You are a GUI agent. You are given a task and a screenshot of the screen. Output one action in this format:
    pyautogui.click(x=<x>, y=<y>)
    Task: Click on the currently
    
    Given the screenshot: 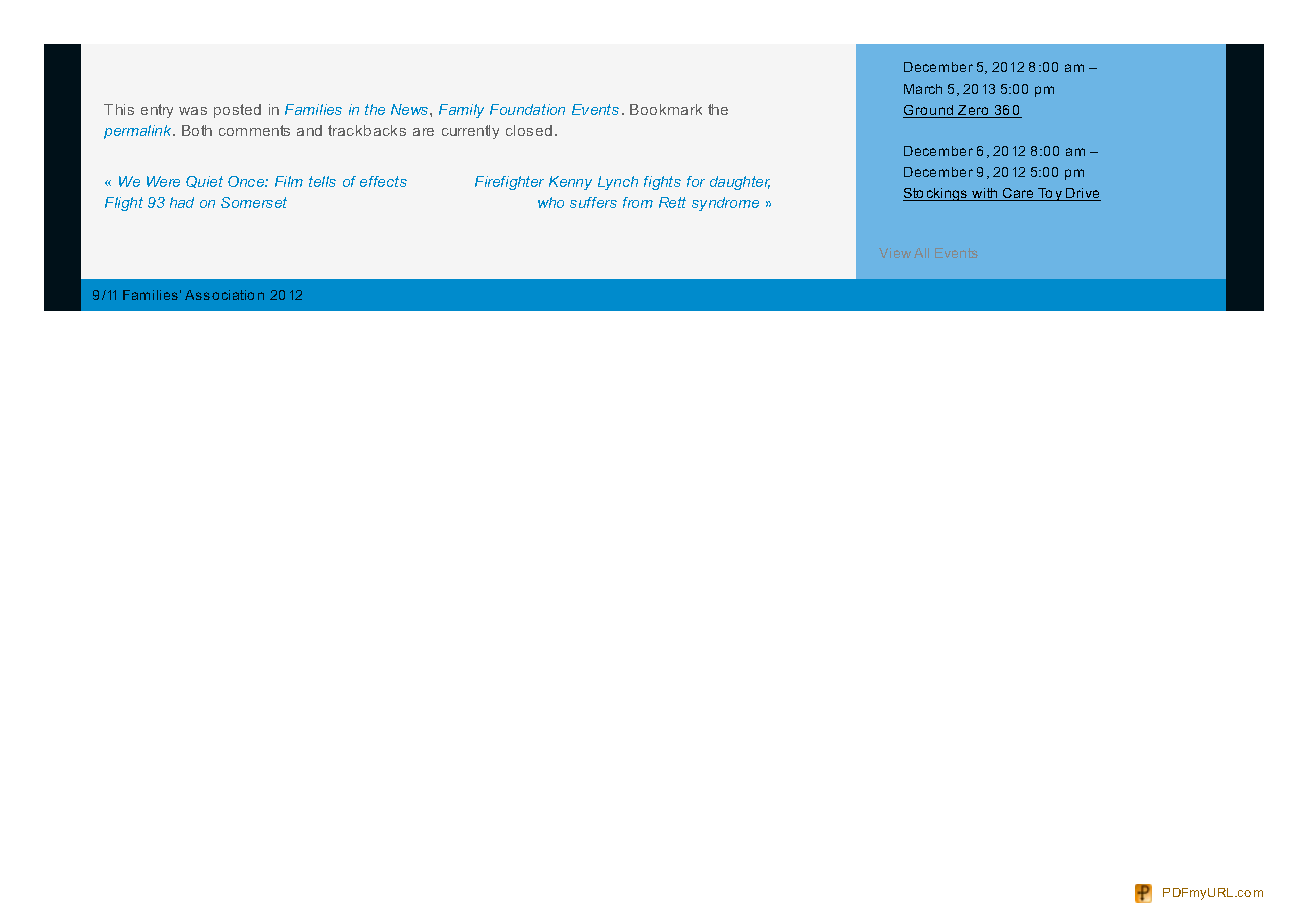 What is the action you would take?
    pyautogui.click(x=470, y=132)
